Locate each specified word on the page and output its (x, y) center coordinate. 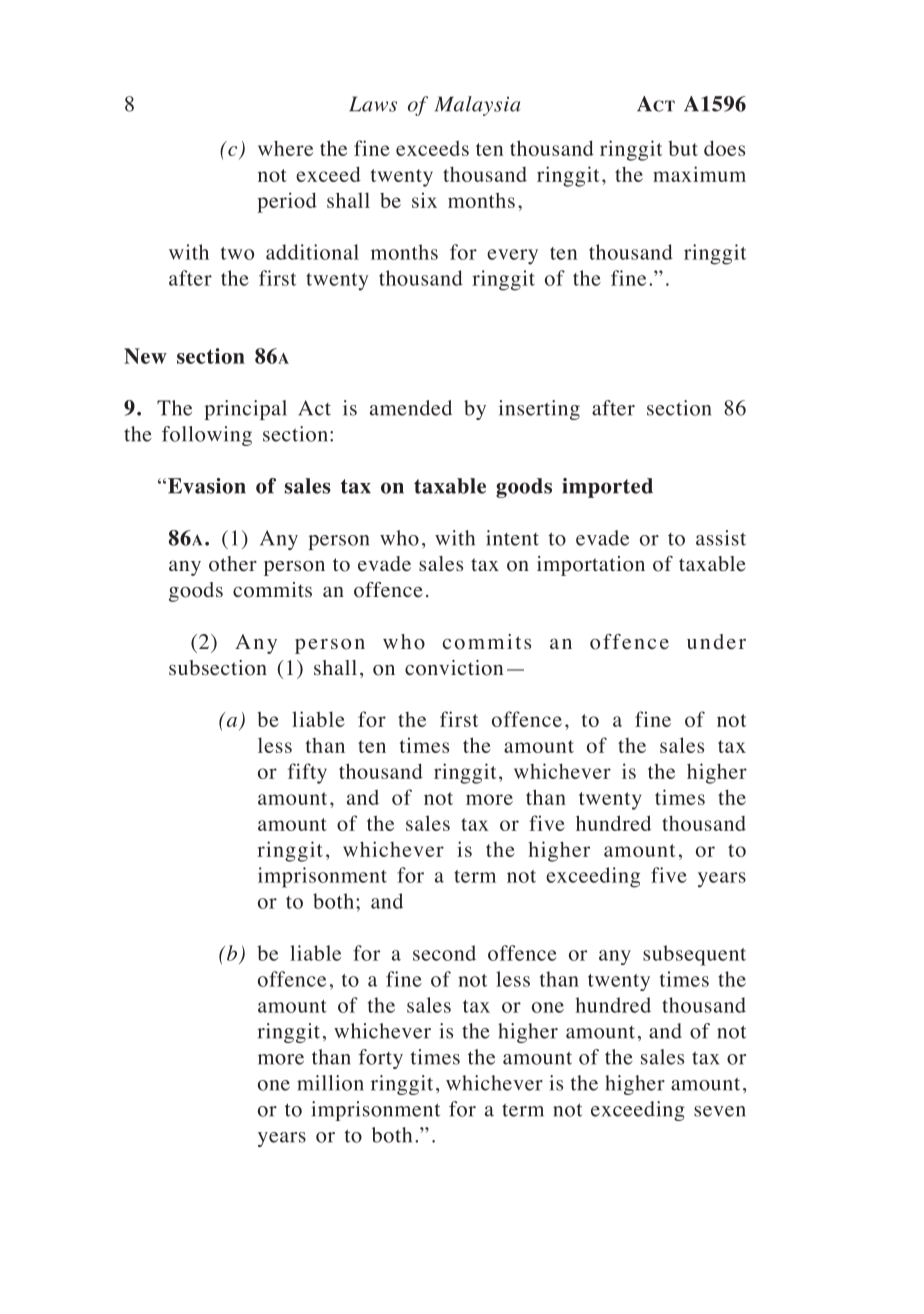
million (330, 1083)
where (285, 148)
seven (720, 1111)
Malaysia (477, 106)
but (683, 148)
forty (381, 1059)
